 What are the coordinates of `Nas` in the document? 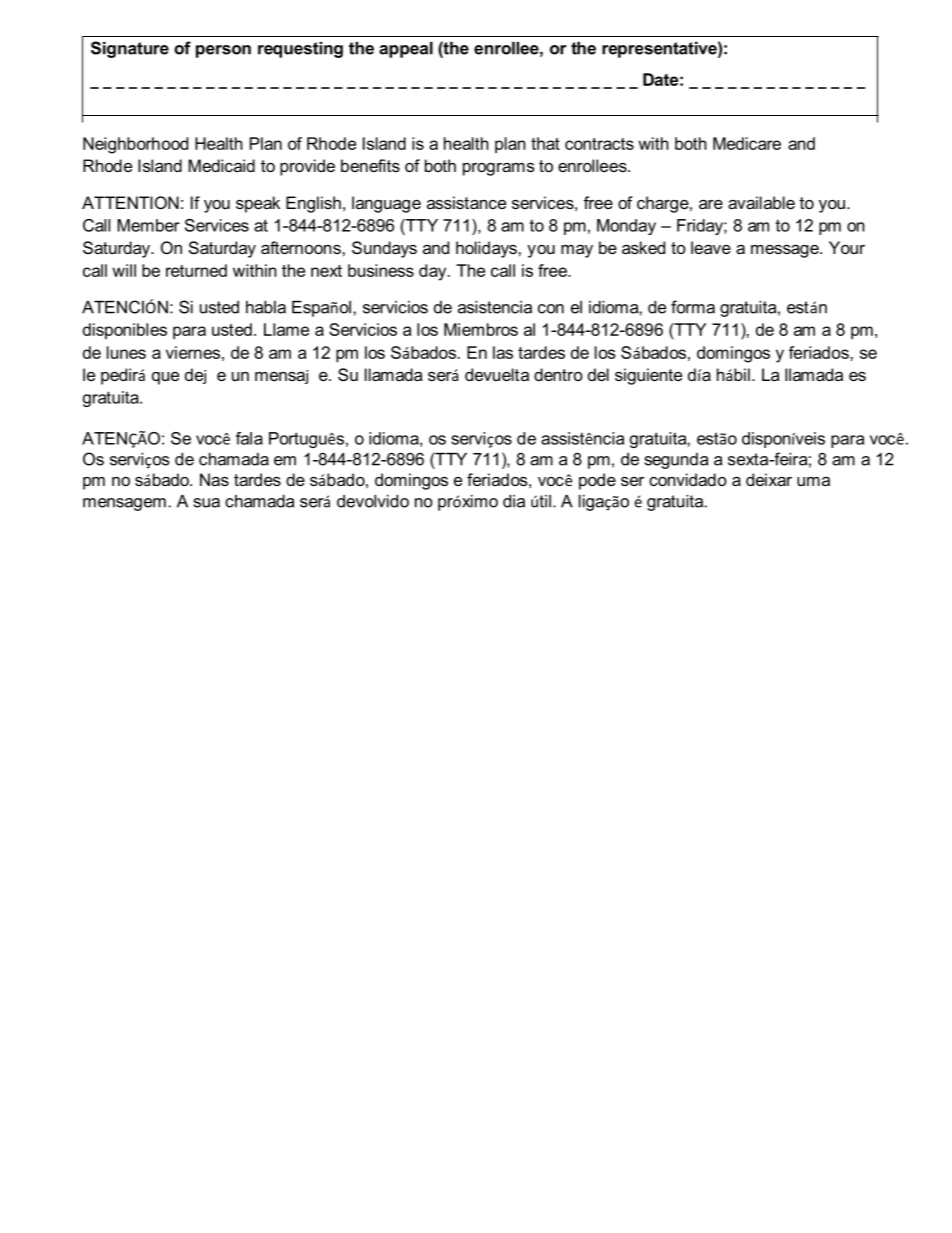 It's located at (214, 479).
